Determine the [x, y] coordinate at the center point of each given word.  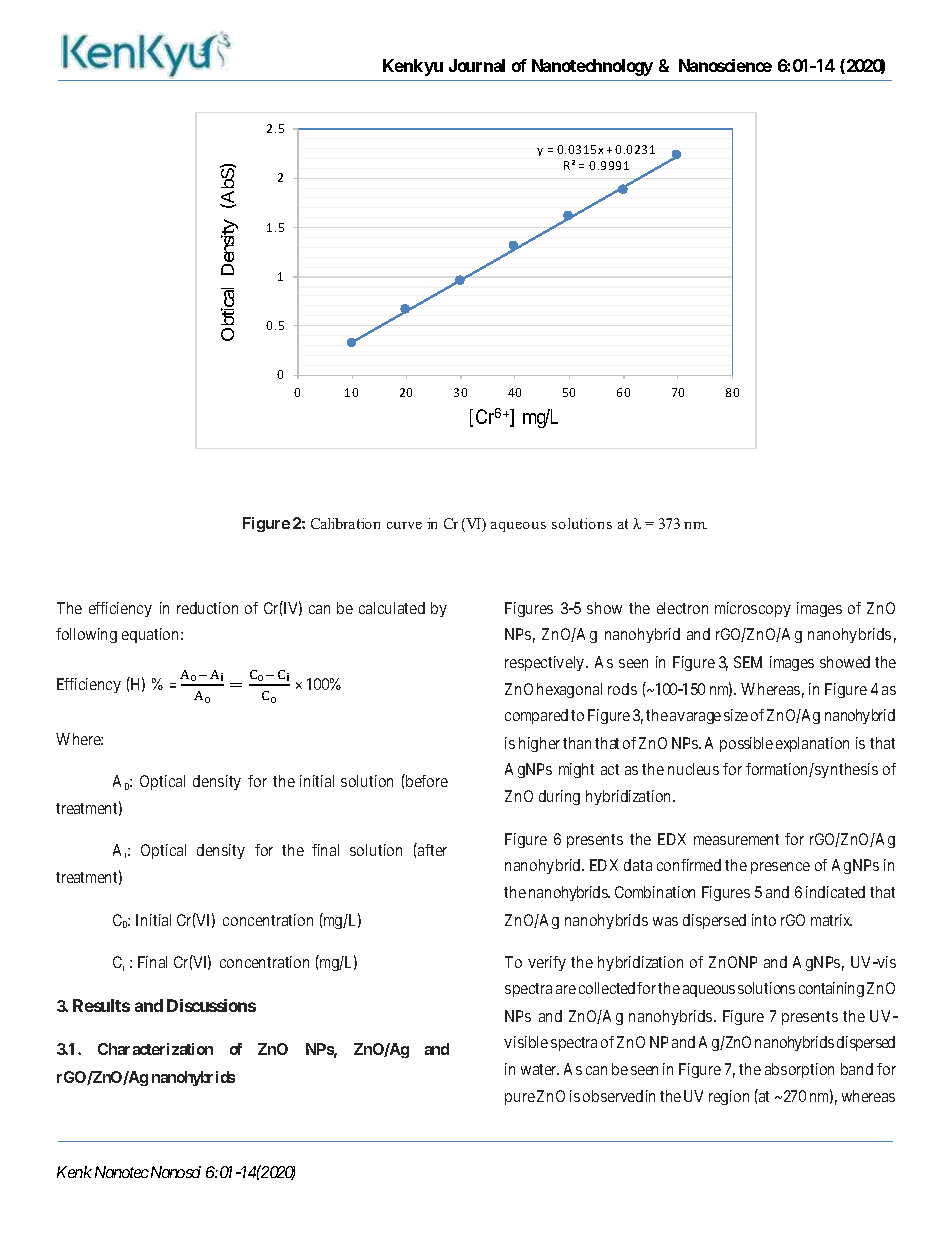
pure [520, 1099]
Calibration [345, 523]
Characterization [155, 1049]
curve [404, 525]
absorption [799, 1070]
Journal [477, 65]
